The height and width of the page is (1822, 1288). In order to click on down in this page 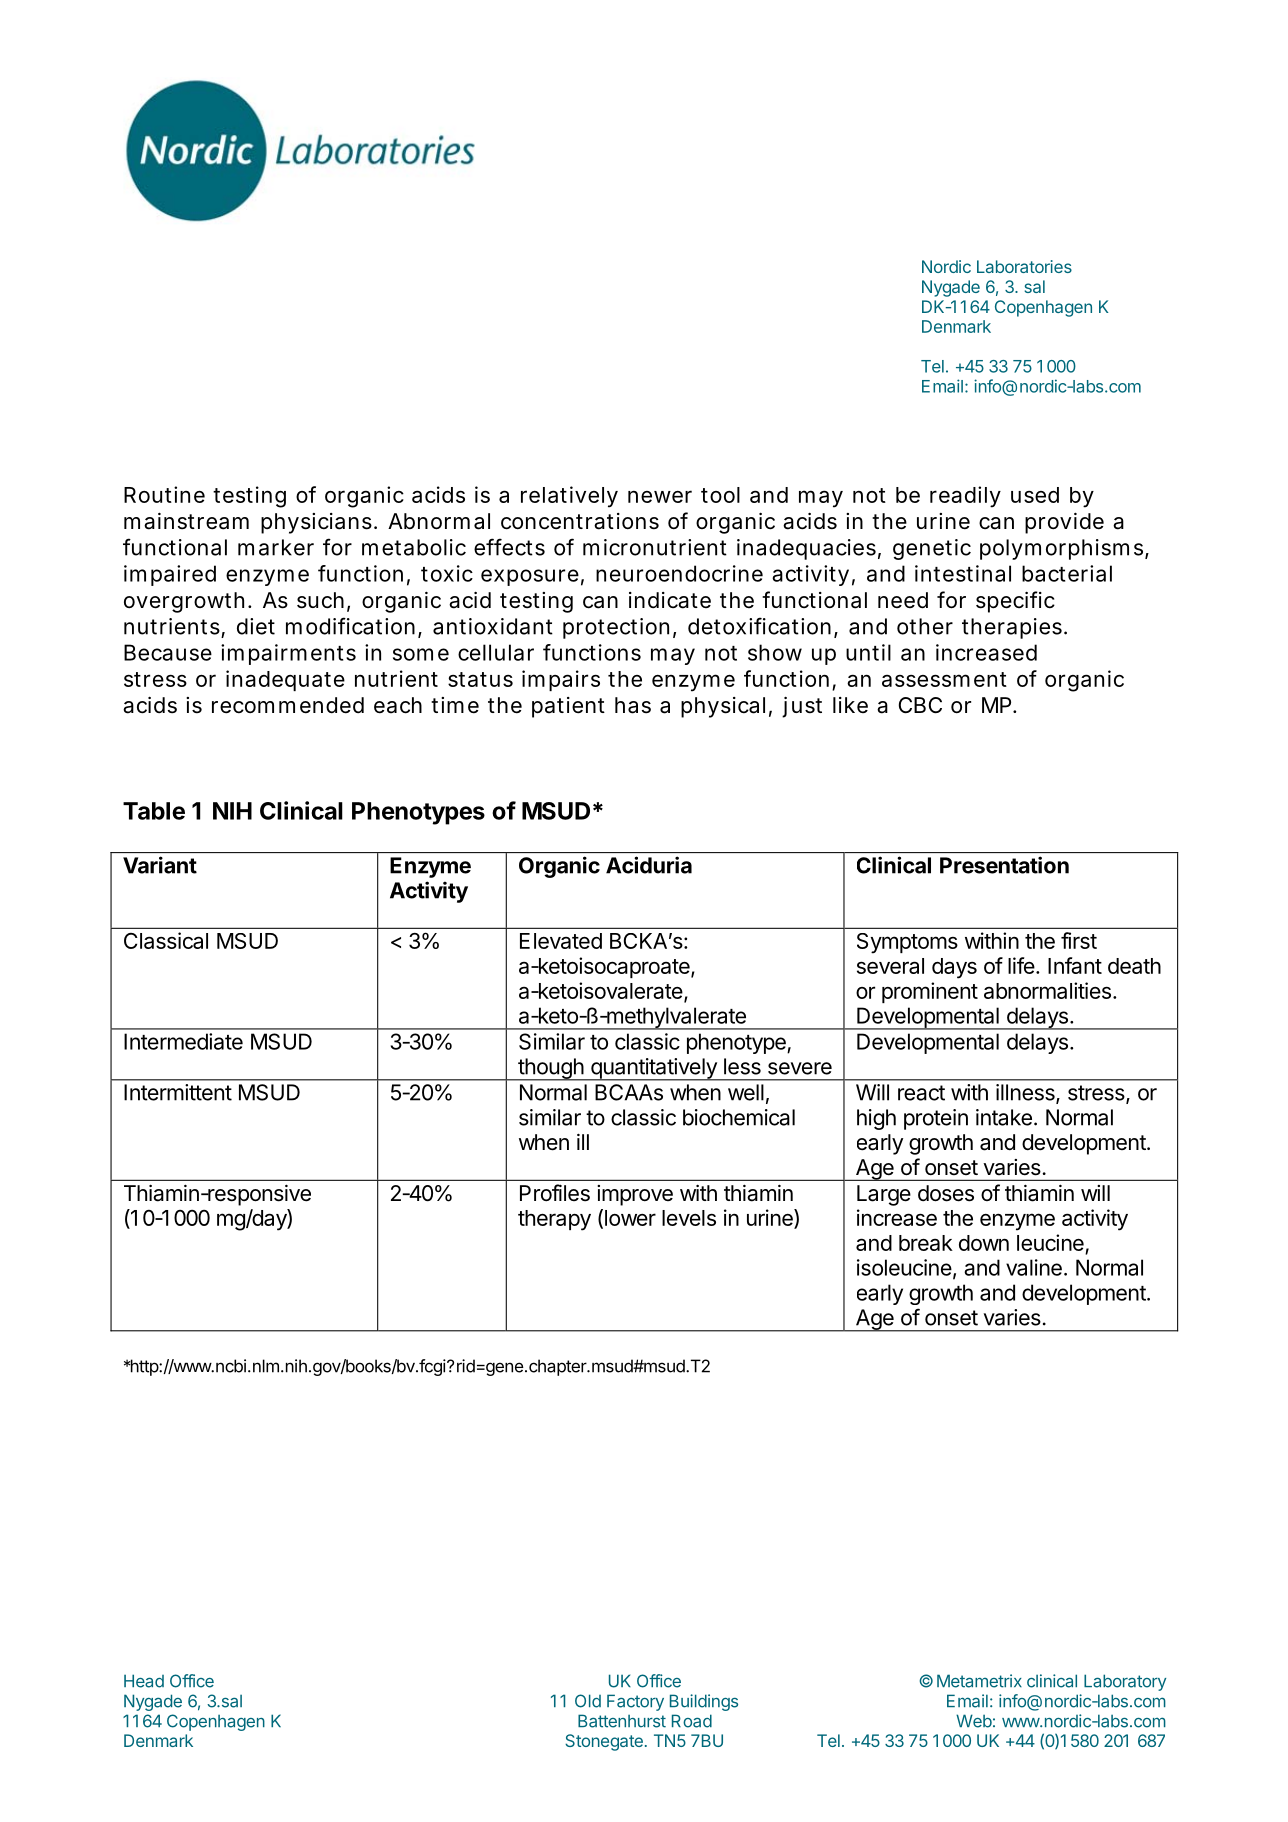, I will do `click(984, 1243)`.
